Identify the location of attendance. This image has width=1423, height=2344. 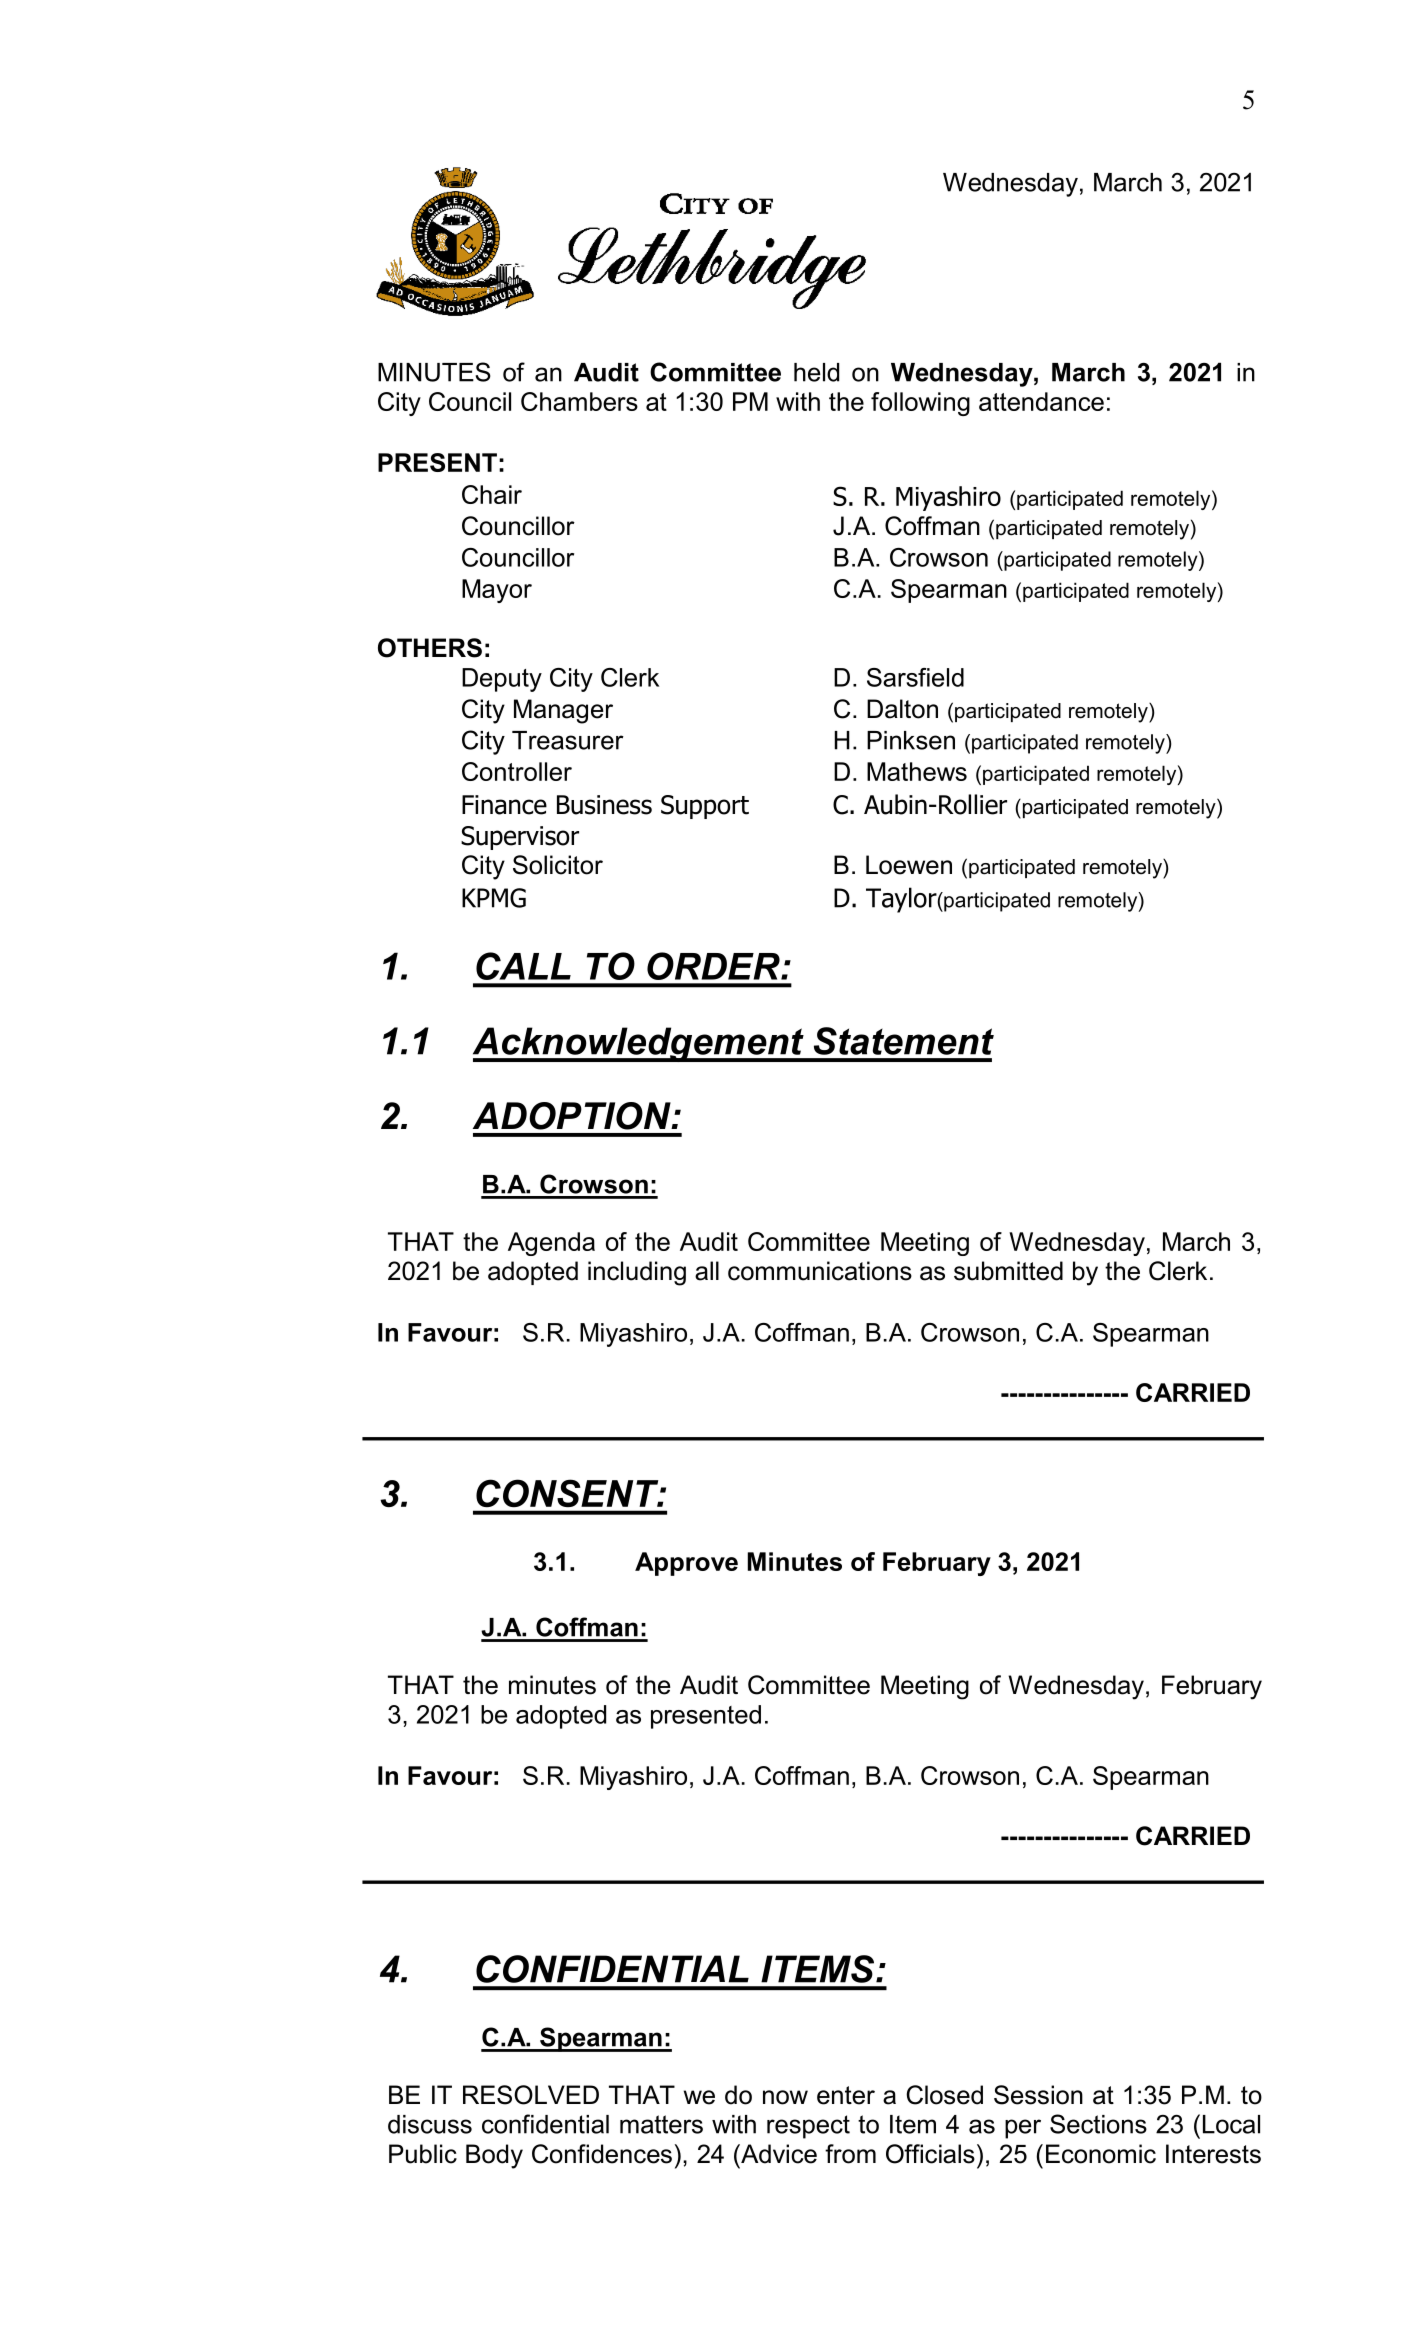
(1041, 401).
